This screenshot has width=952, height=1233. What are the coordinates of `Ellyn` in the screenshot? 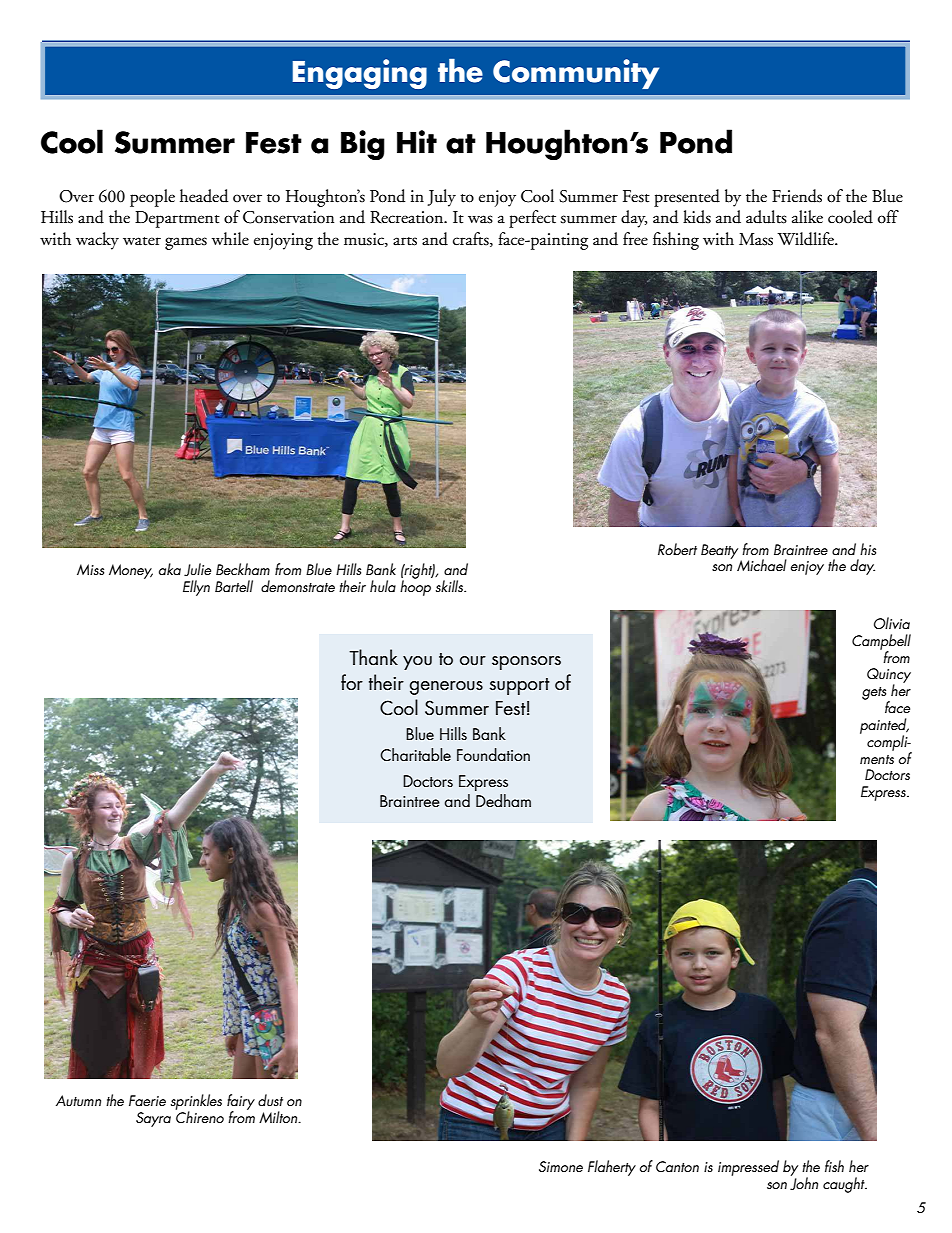 It's located at (196, 588).
